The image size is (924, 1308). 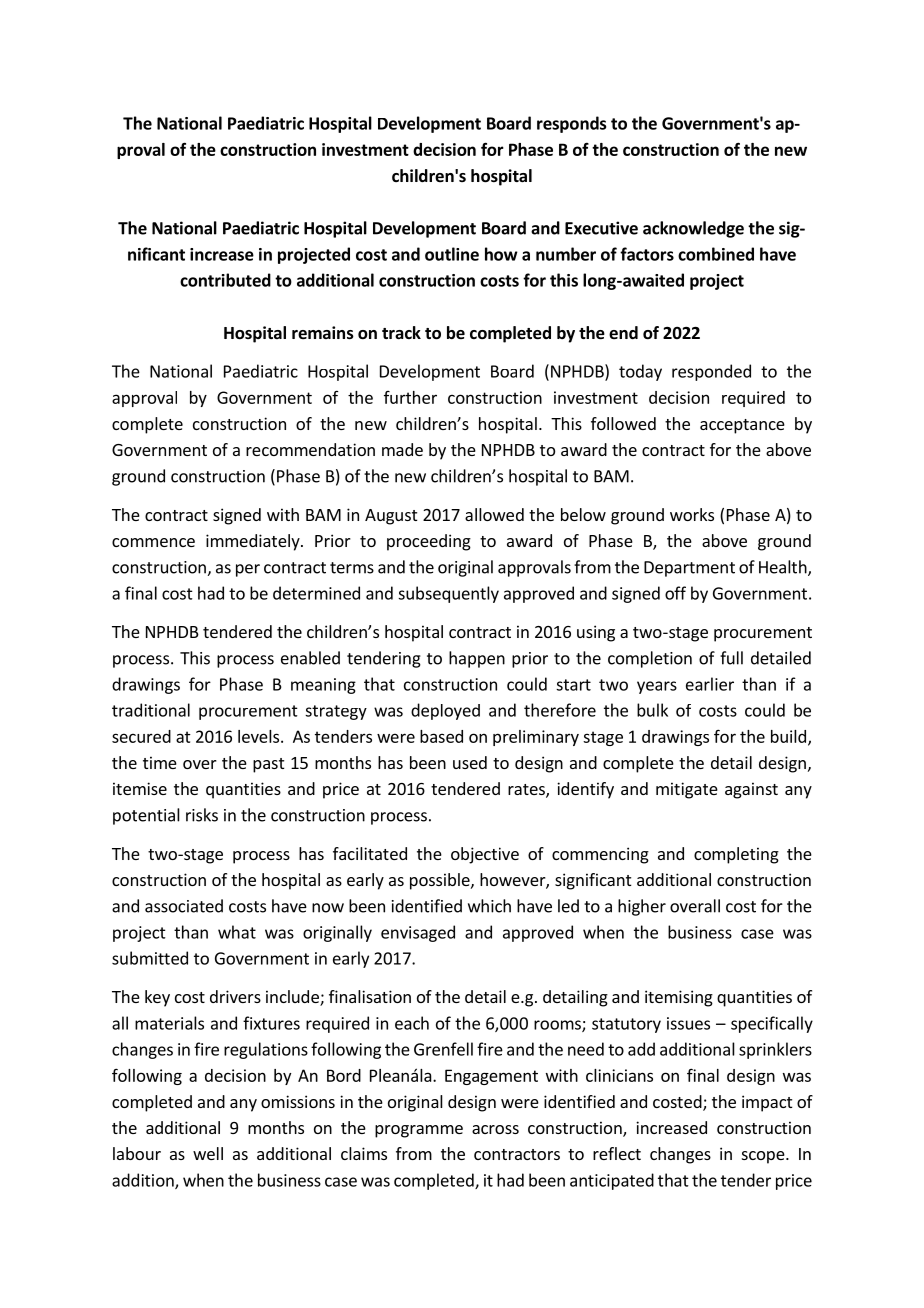 I want to click on responds, so click(x=571, y=124).
